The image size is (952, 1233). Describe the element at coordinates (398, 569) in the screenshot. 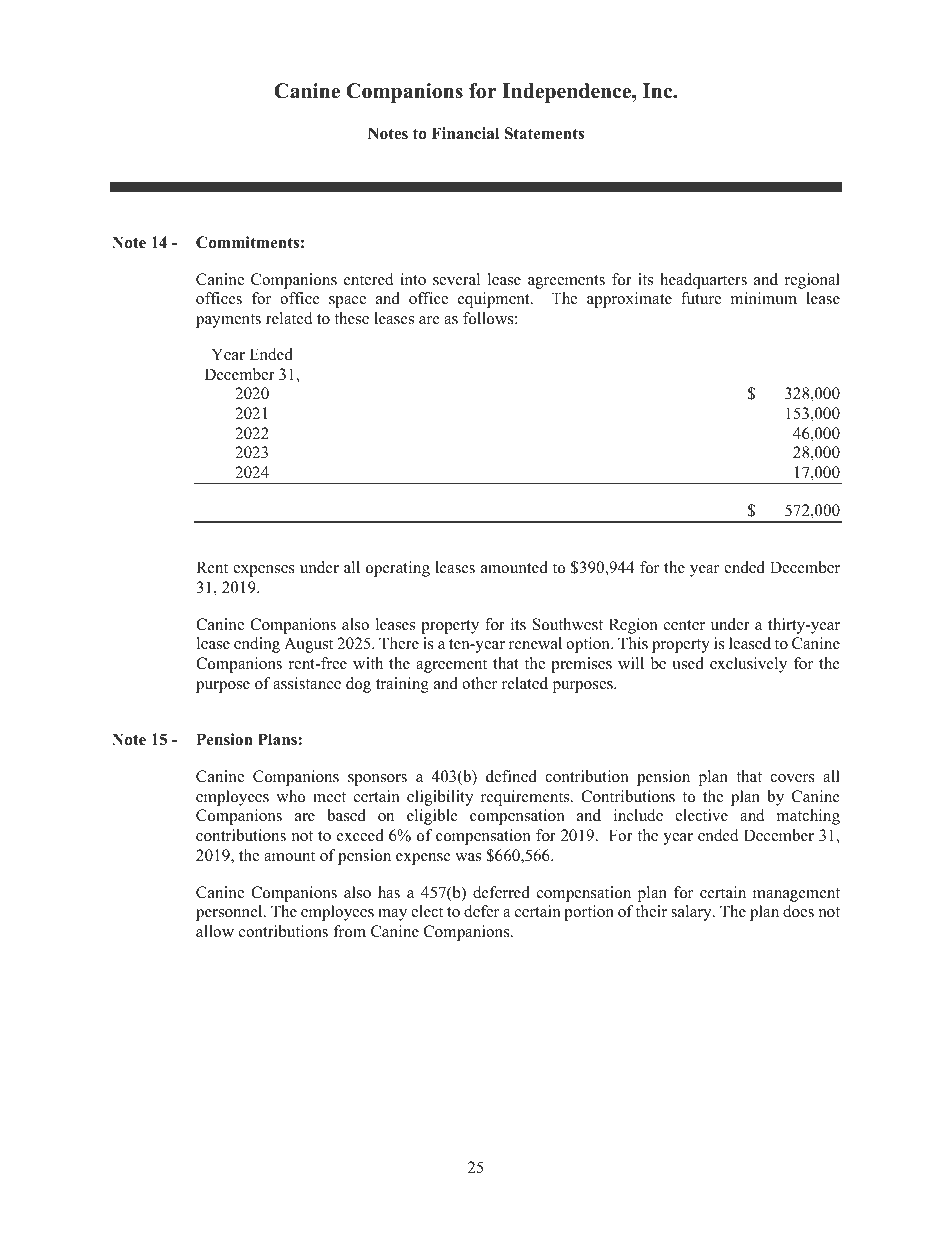

I see `operating` at that location.
